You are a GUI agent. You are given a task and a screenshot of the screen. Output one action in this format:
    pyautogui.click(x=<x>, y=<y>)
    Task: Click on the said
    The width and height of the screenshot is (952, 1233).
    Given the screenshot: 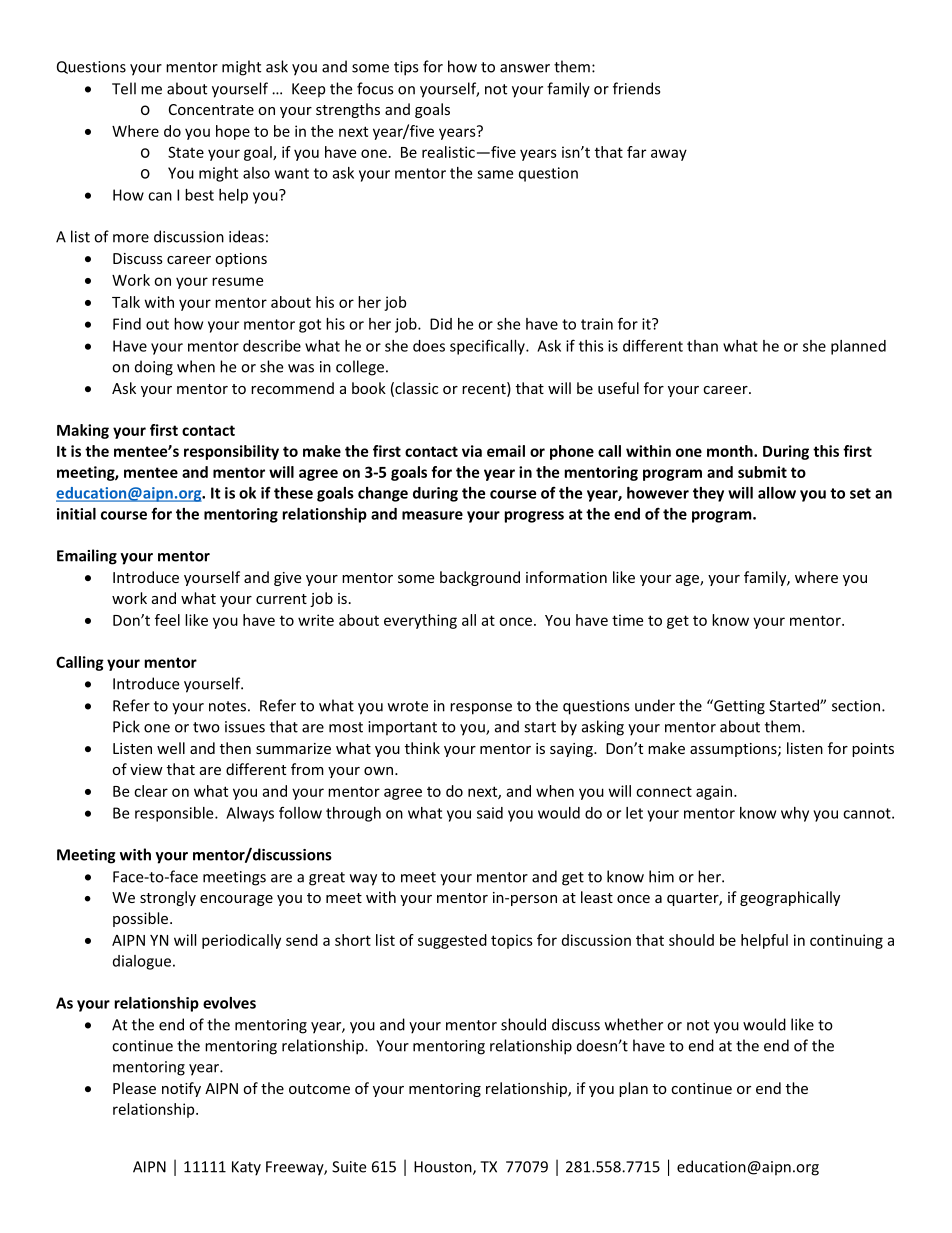 What is the action you would take?
    pyautogui.click(x=490, y=813)
